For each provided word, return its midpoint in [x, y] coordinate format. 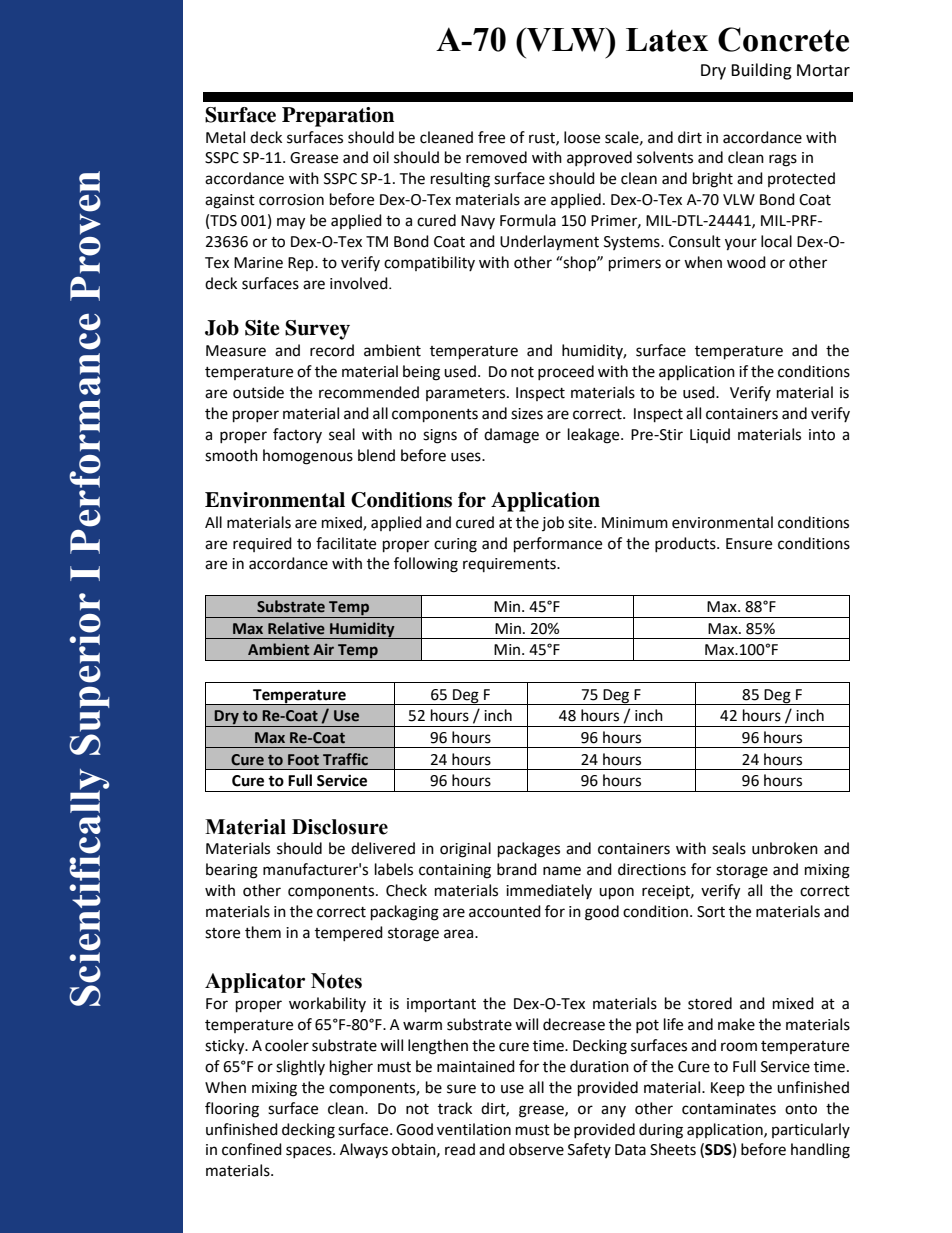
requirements [510, 565]
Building [761, 71]
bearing [232, 871]
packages [529, 850]
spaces [310, 1152]
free [491, 137]
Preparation [338, 117]
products [686, 544]
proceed [566, 372]
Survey [317, 330]
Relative [296, 628]
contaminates [729, 1109]
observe [536, 1149]
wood [746, 262]
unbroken [785, 848]
